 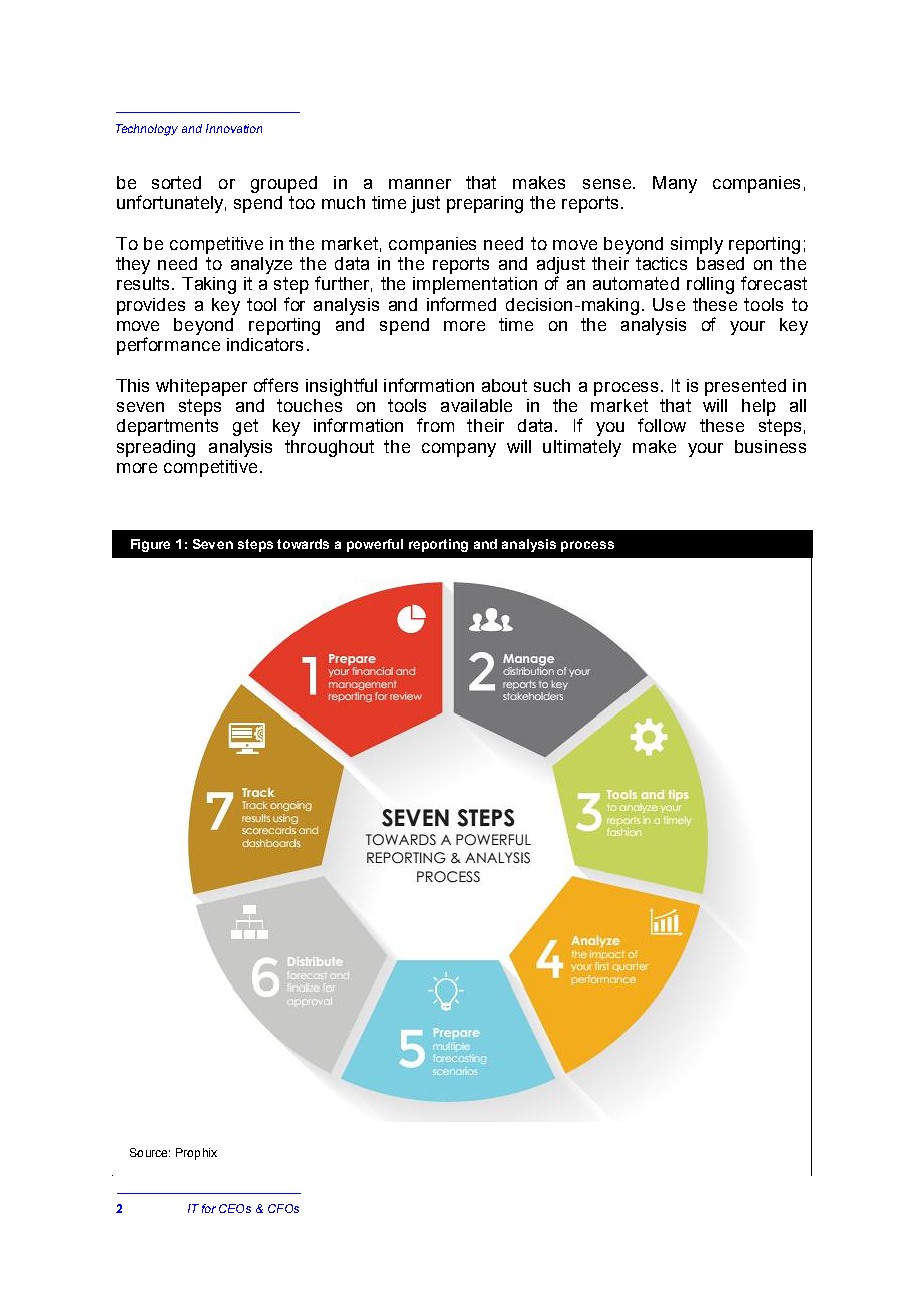 I want to click on powerful, so click(x=375, y=545).
